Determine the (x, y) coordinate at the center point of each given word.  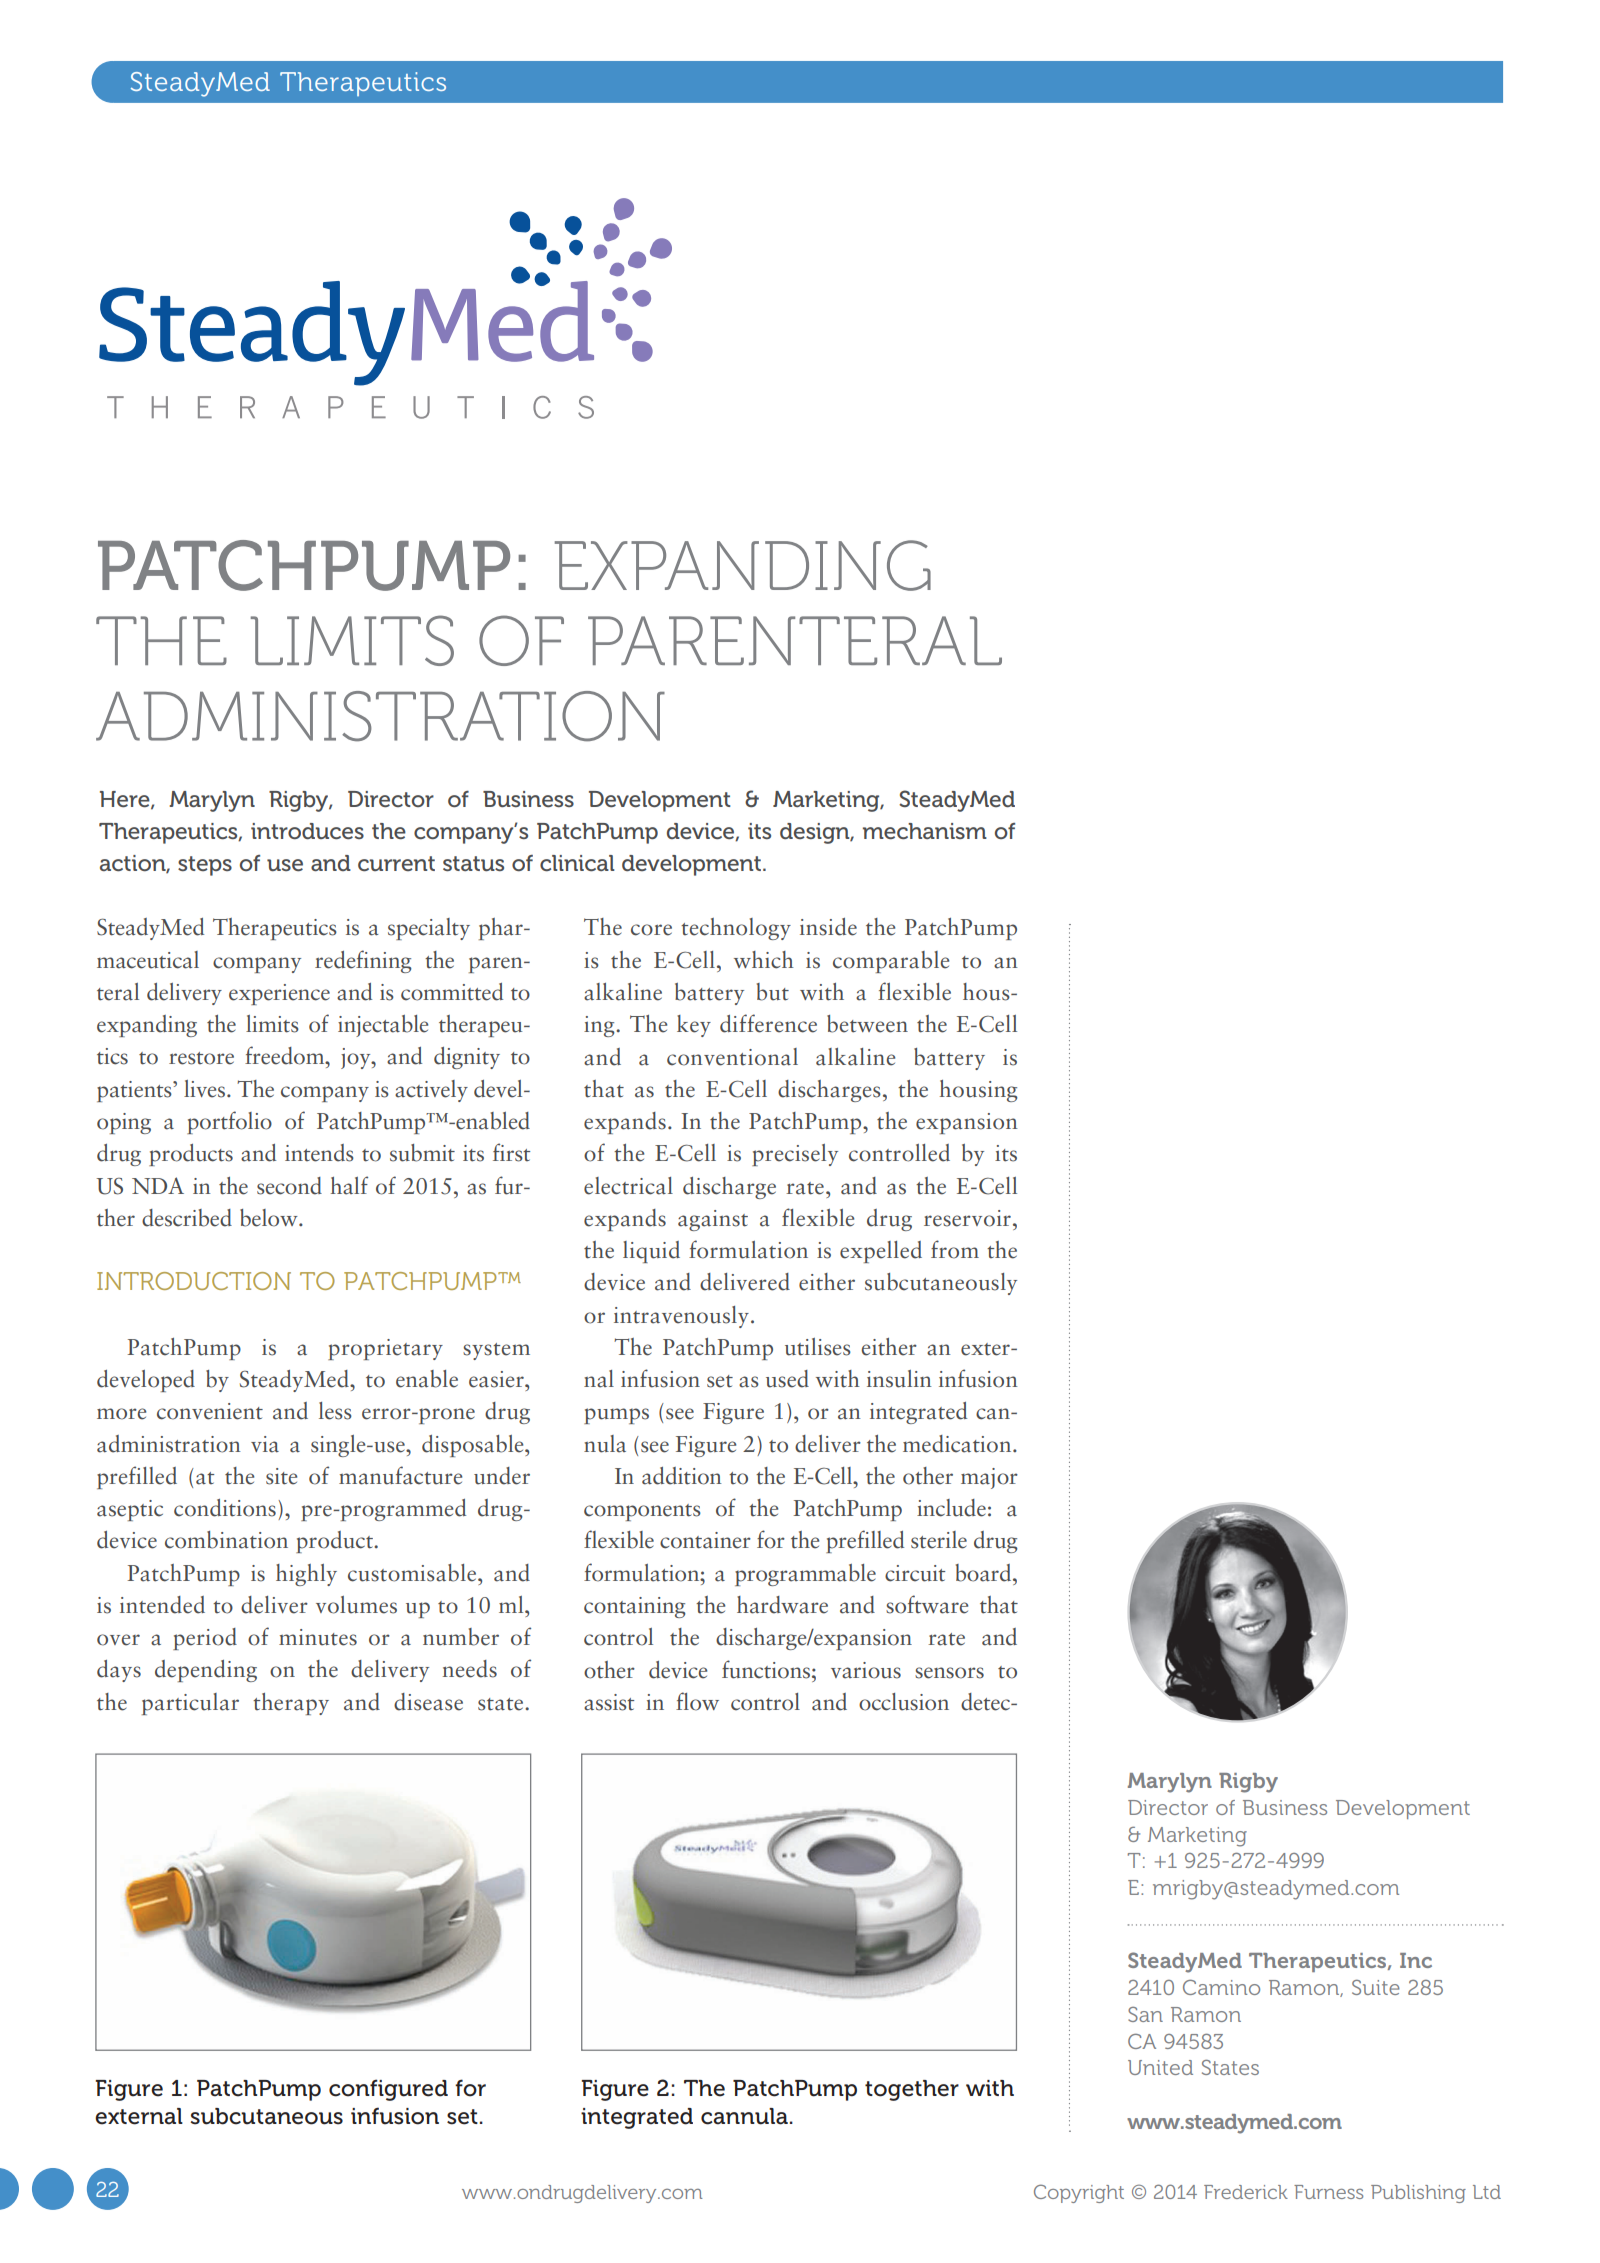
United (1160, 2067)
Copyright (1079, 2193)
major (989, 1478)
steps (205, 866)
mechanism (925, 831)
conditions (225, 1508)
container (705, 1540)
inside (828, 927)
